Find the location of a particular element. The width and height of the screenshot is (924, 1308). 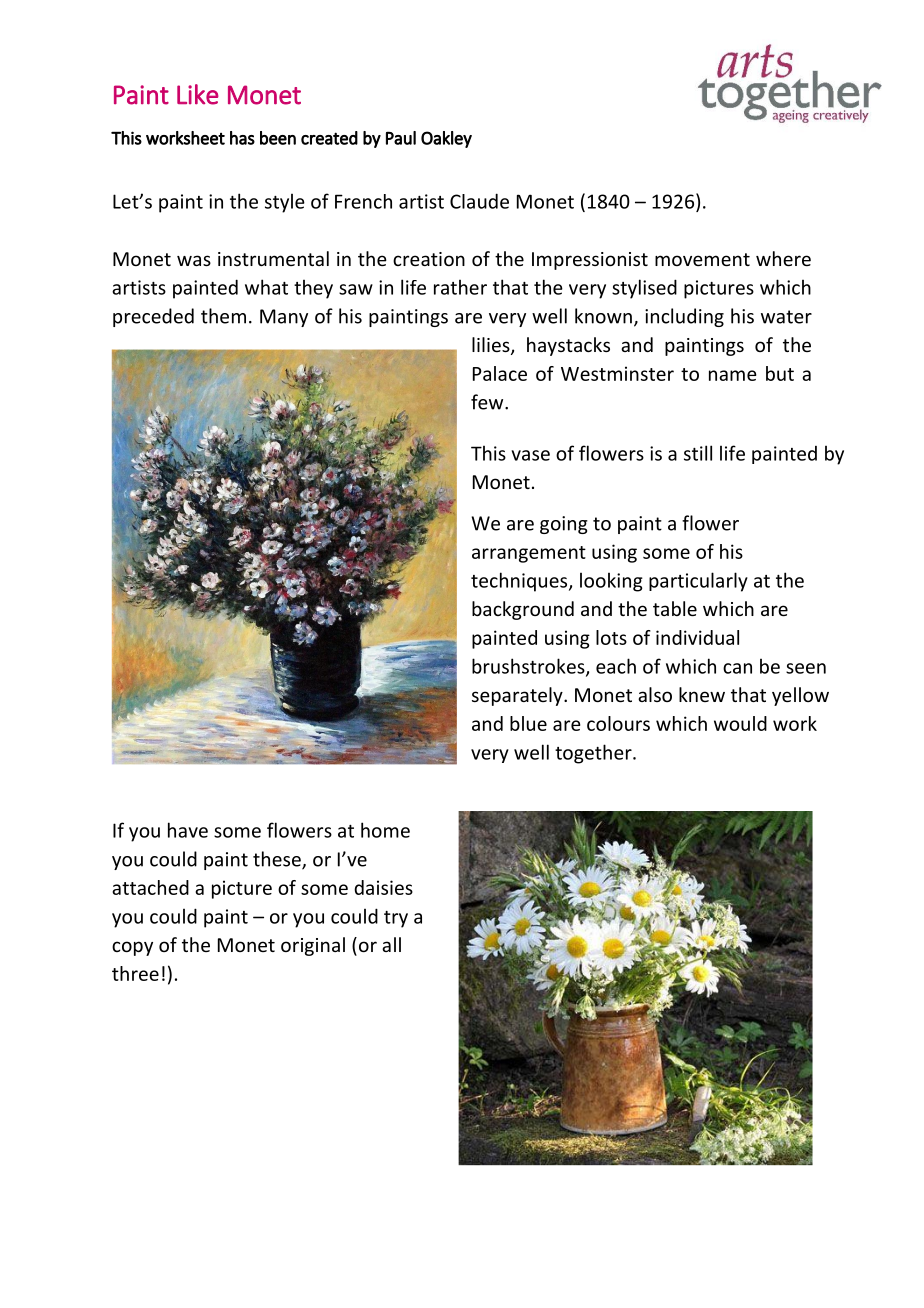

together is located at coordinates (594, 754).
